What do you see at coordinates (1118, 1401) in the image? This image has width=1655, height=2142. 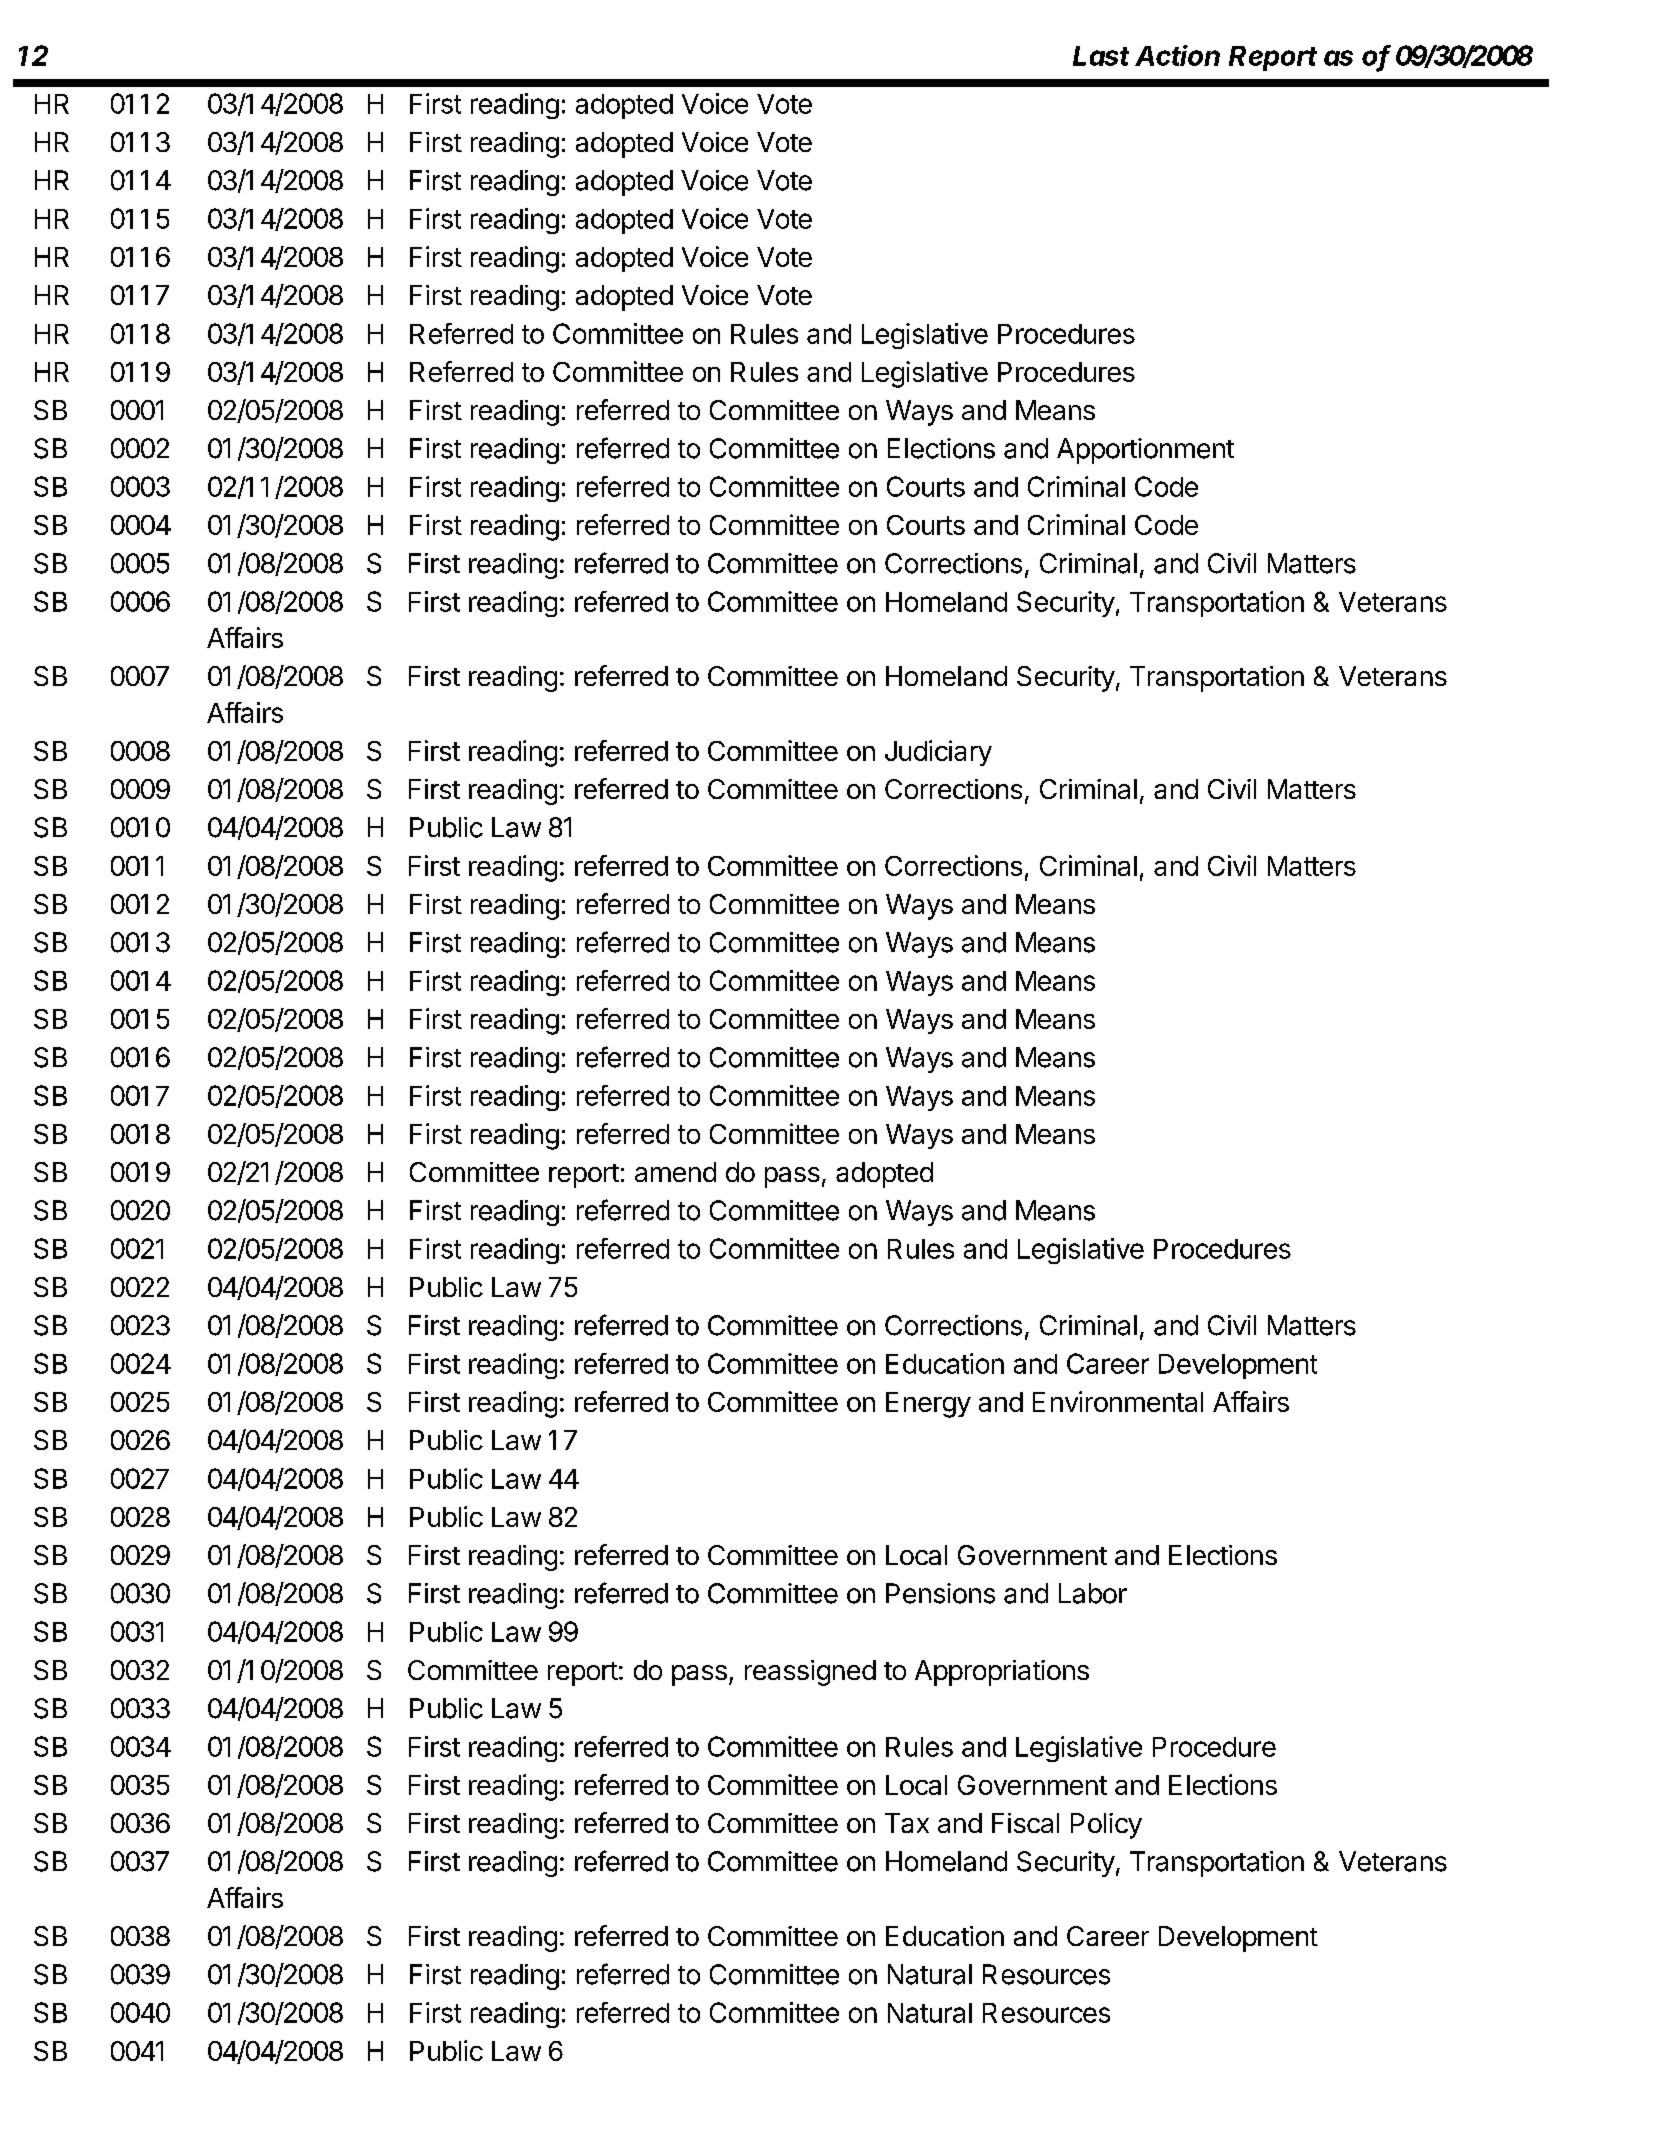 I see `Environmental` at bounding box center [1118, 1401].
